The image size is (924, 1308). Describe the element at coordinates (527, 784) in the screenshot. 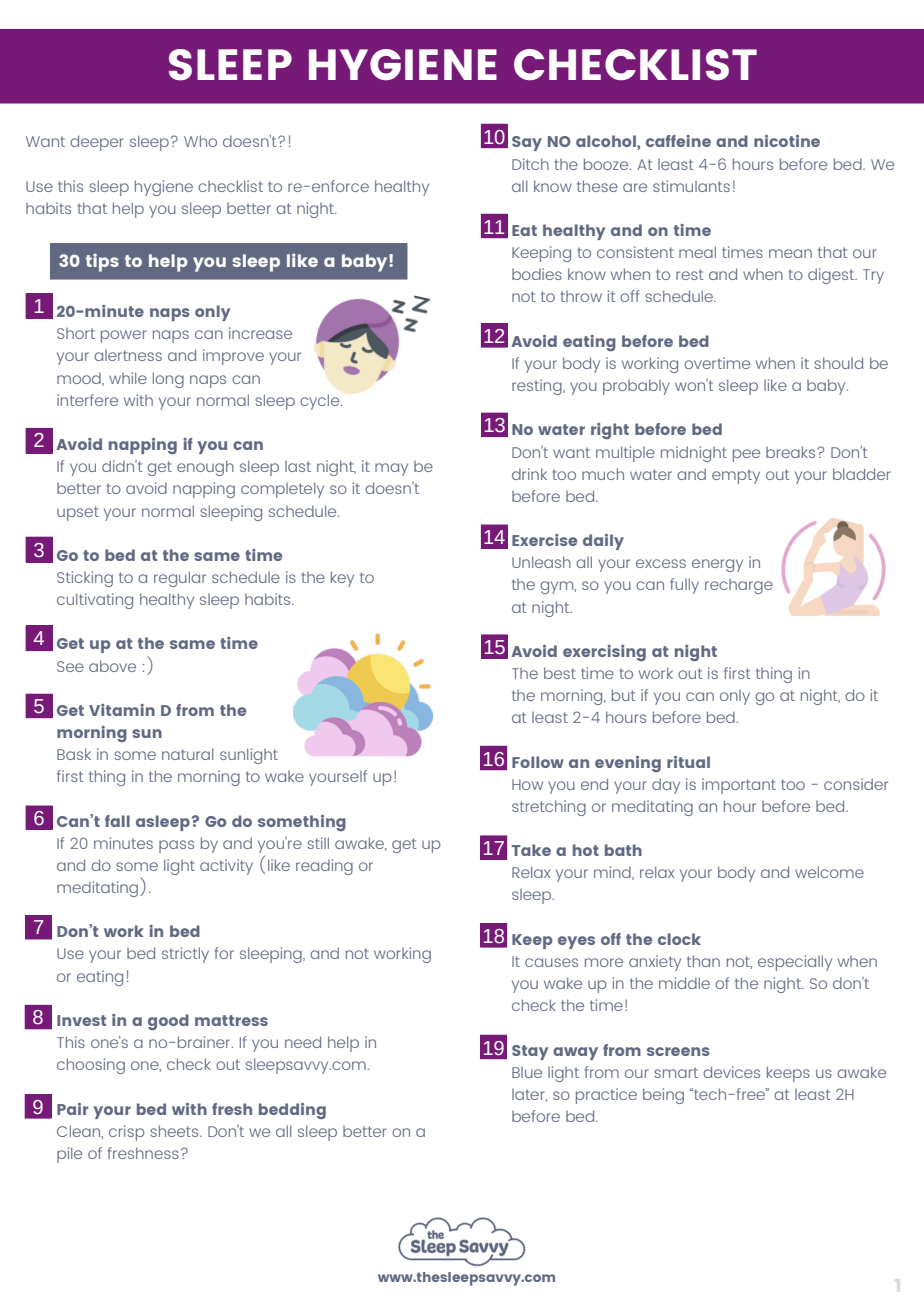

I see `How` at that location.
